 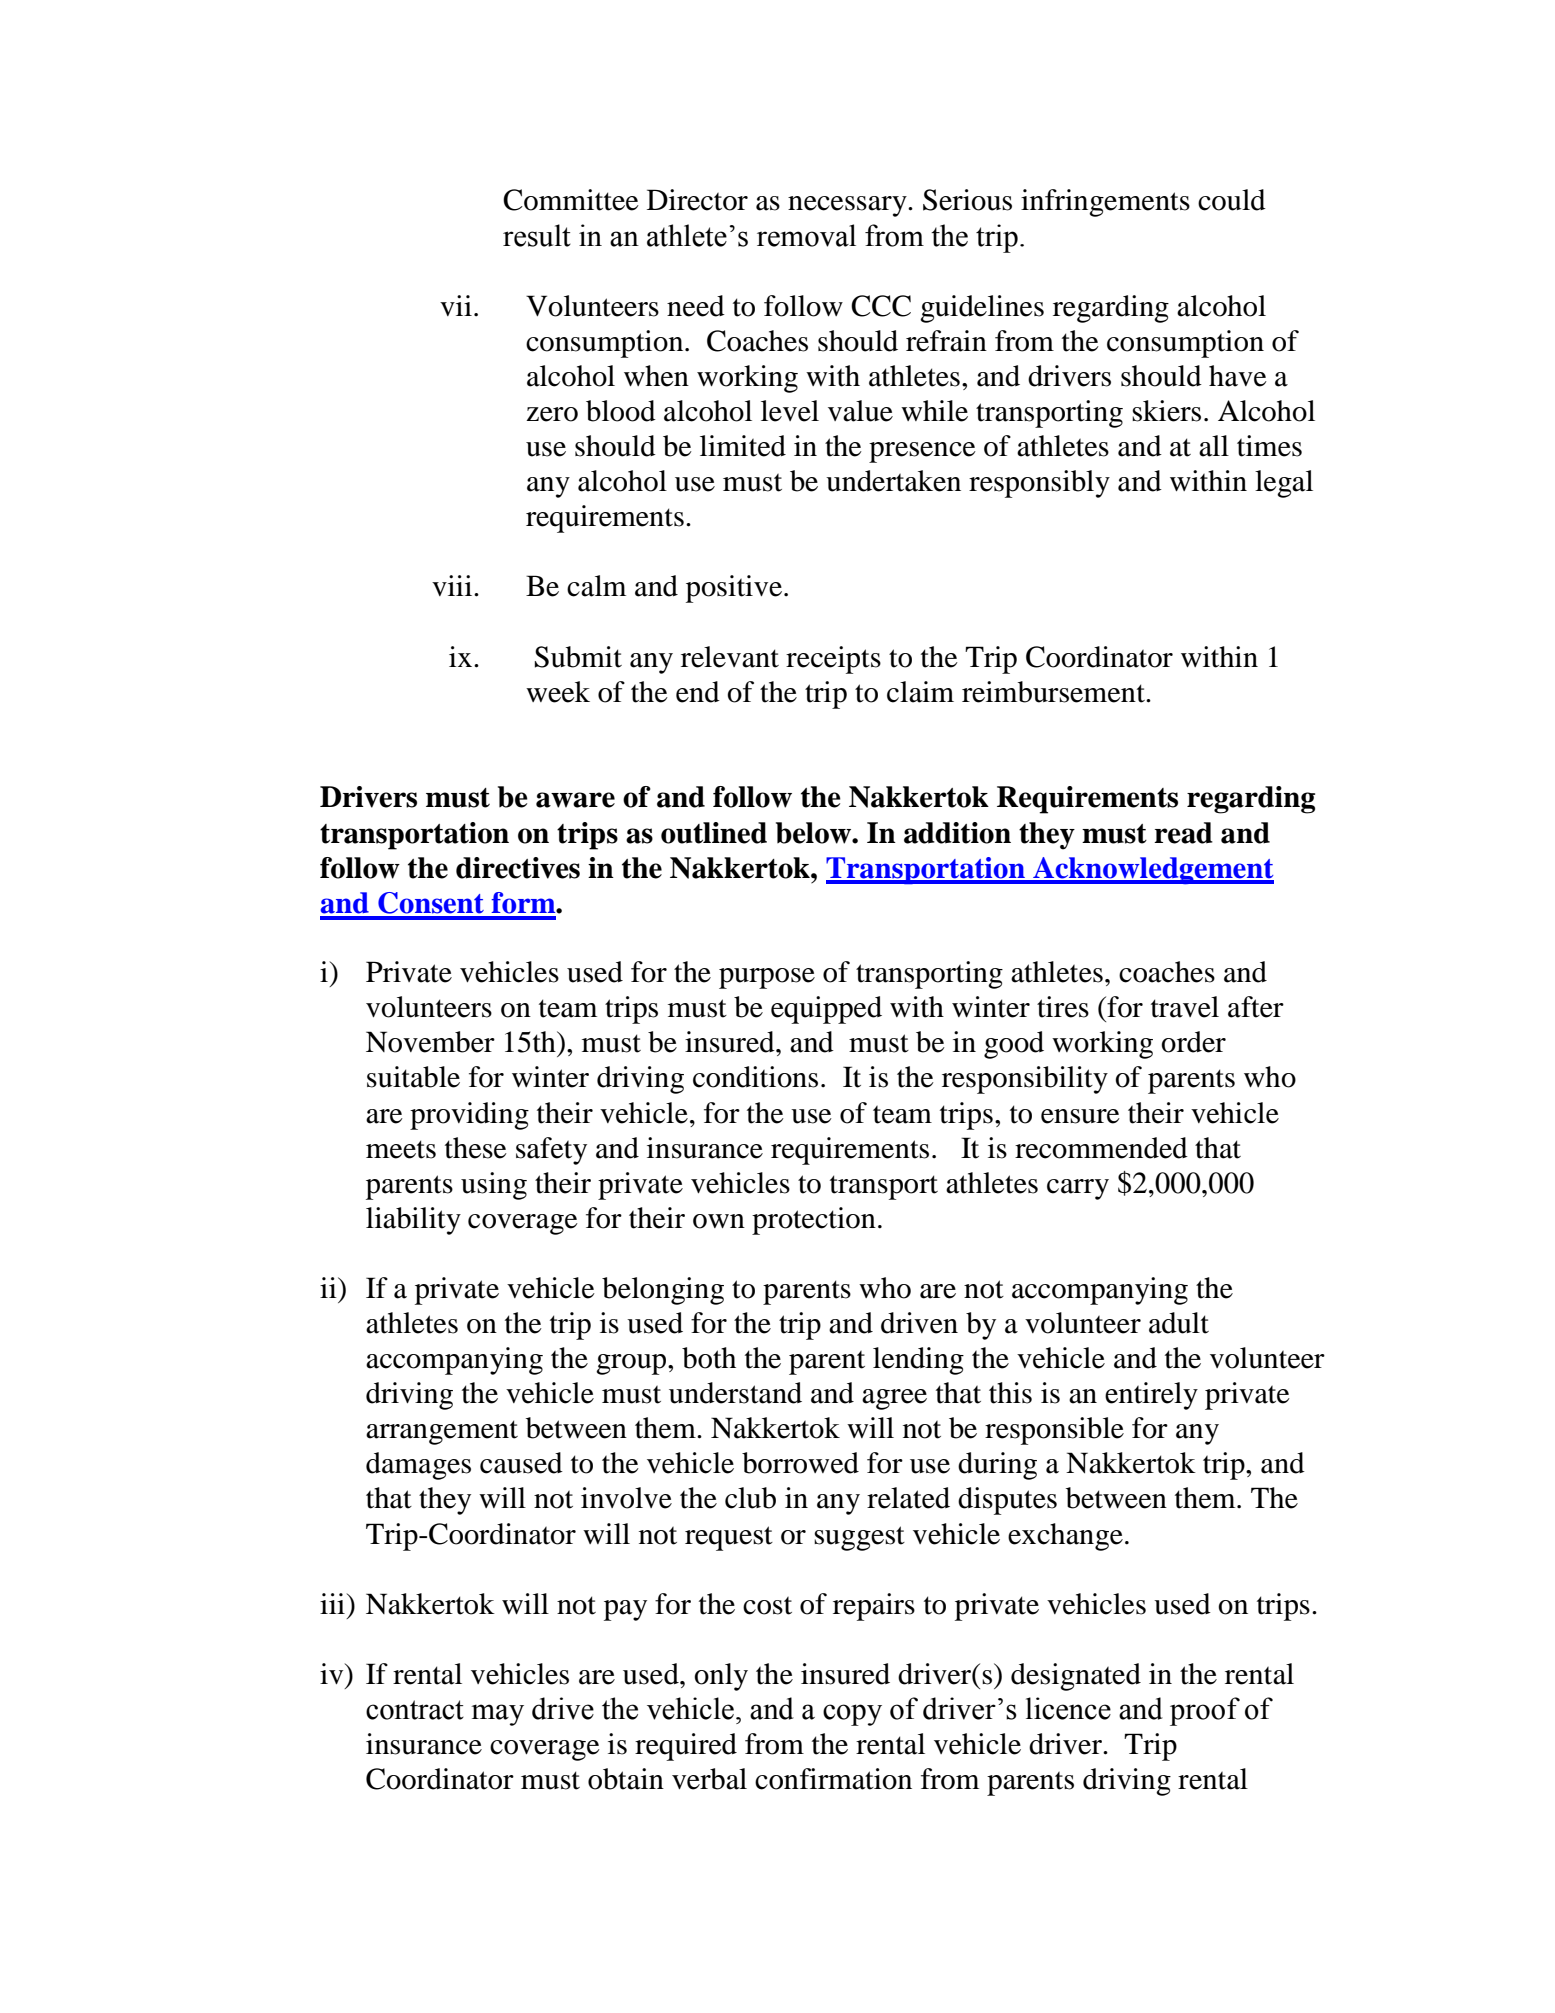 I want to click on adult, so click(x=1179, y=1323).
